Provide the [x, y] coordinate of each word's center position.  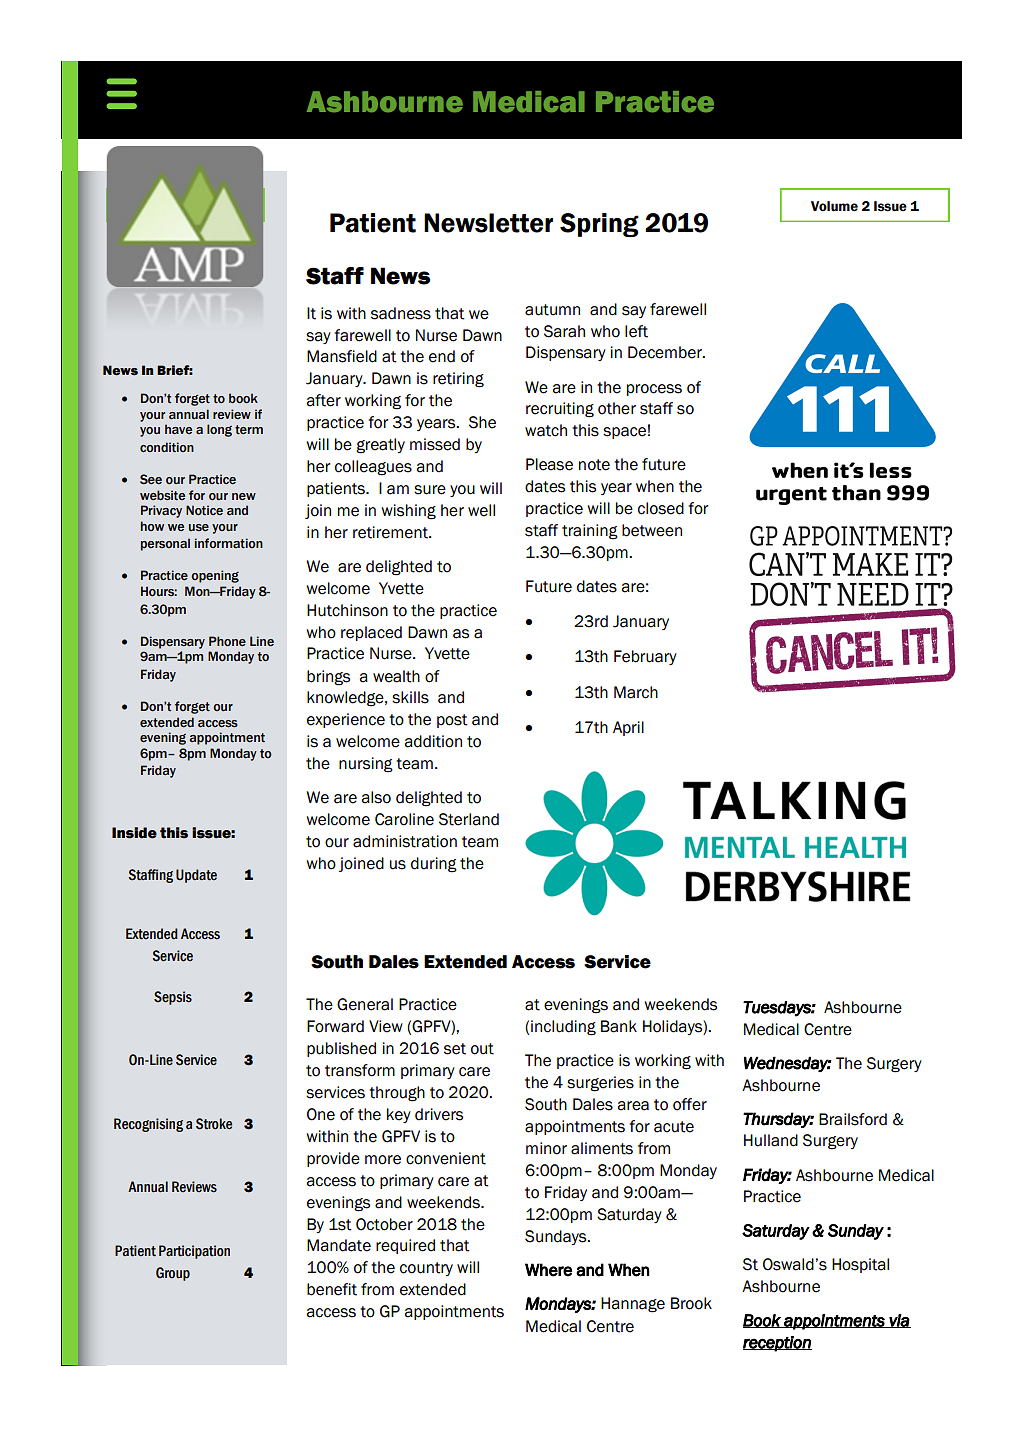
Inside [134, 833]
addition [433, 741]
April [628, 728]
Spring [599, 225]
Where [548, 1270]
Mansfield [342, 356]
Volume [834, 206]
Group [173, 1274]
